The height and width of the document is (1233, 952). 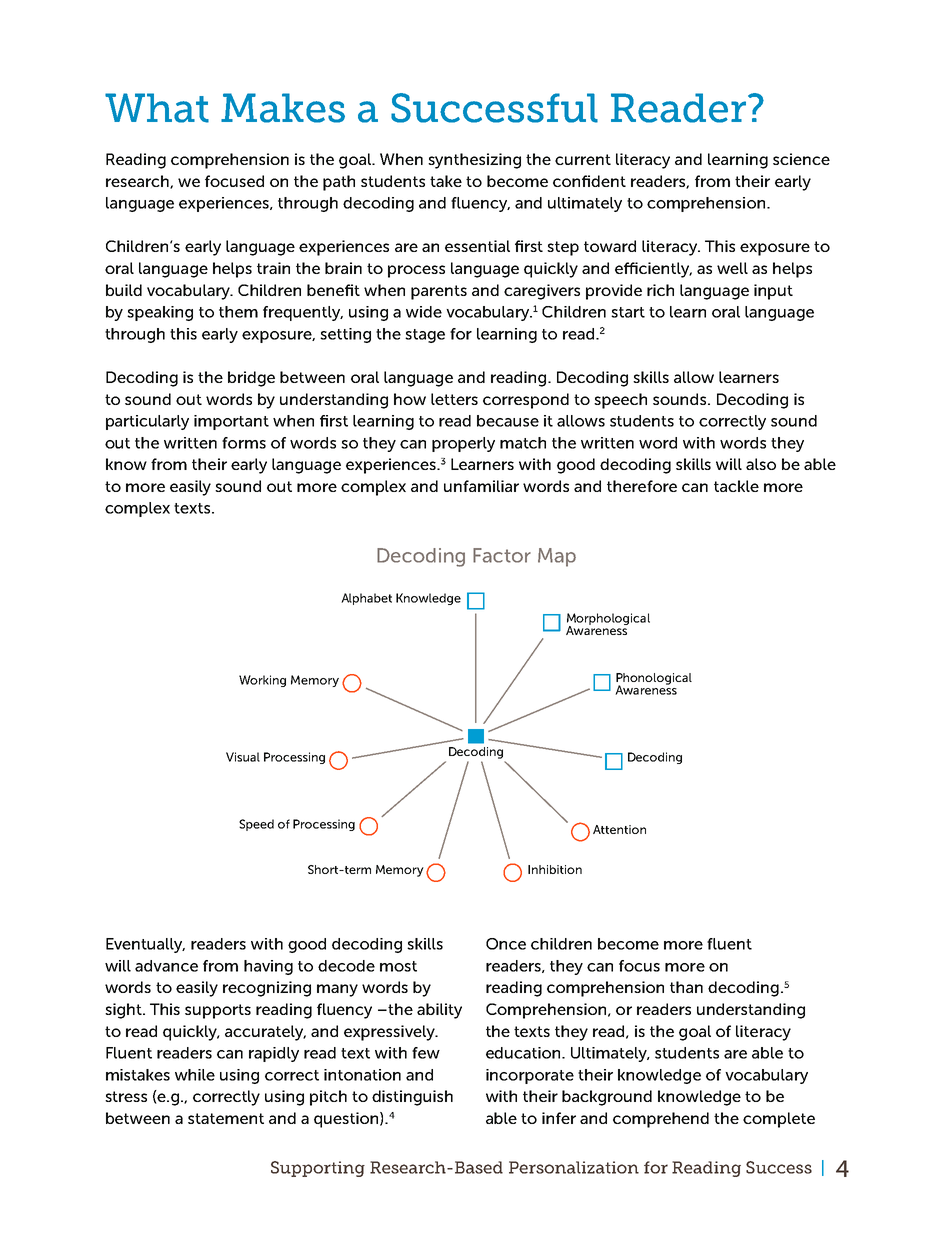 I want to click on statement, so click(x=226, y=1118).
